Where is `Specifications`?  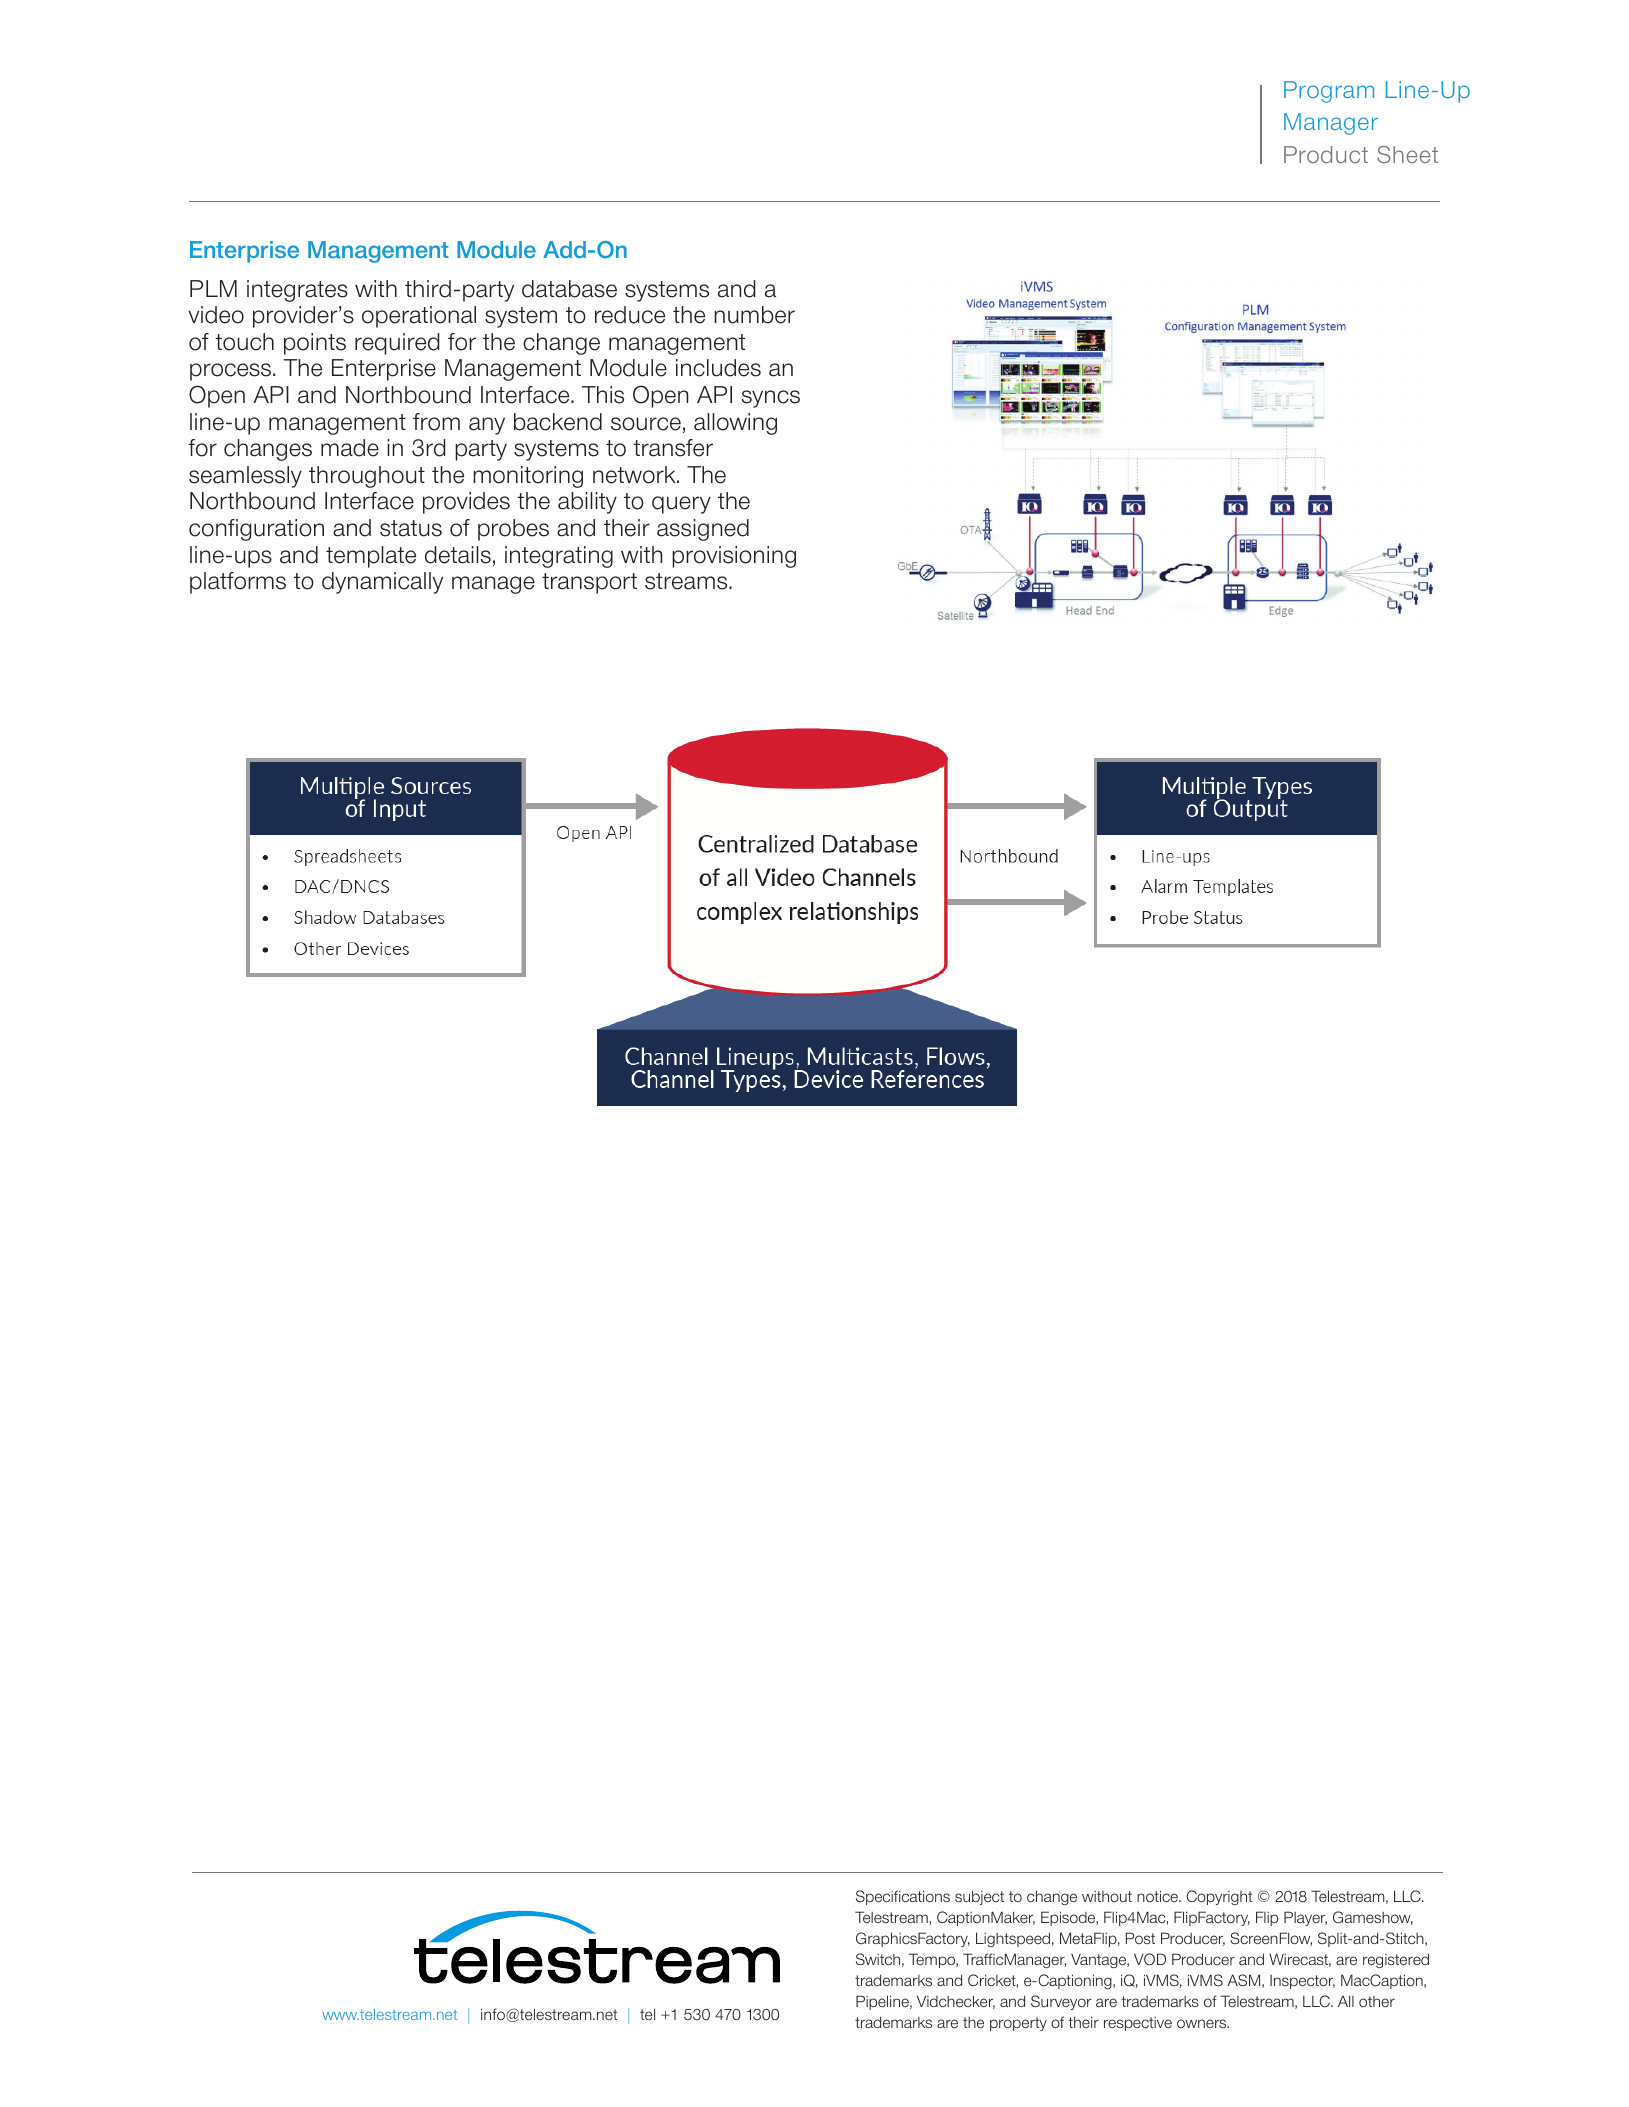
Specifications is located at coordinates (903, 1897).
